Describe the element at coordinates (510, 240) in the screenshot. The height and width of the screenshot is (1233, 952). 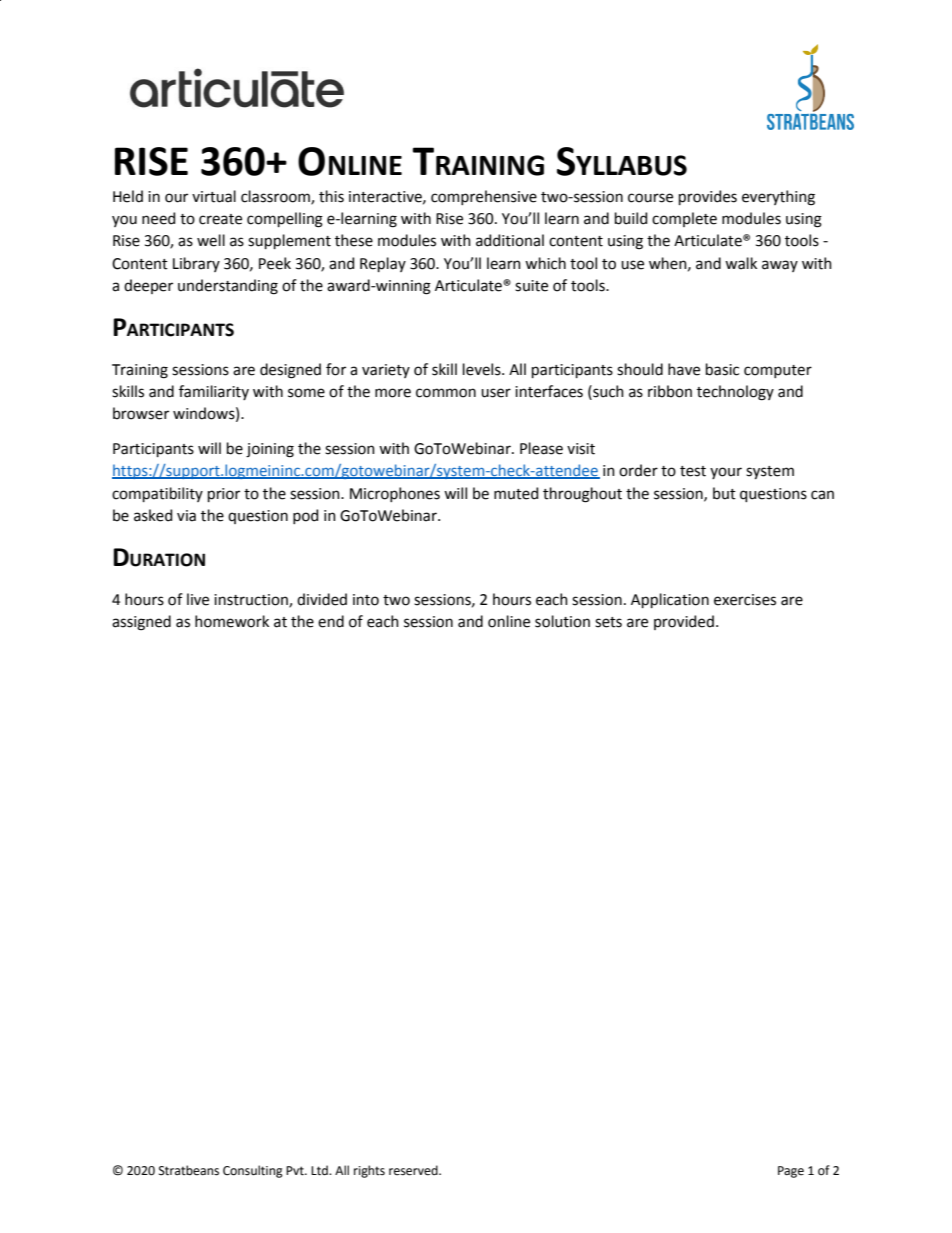
I see `additional` at that location.
